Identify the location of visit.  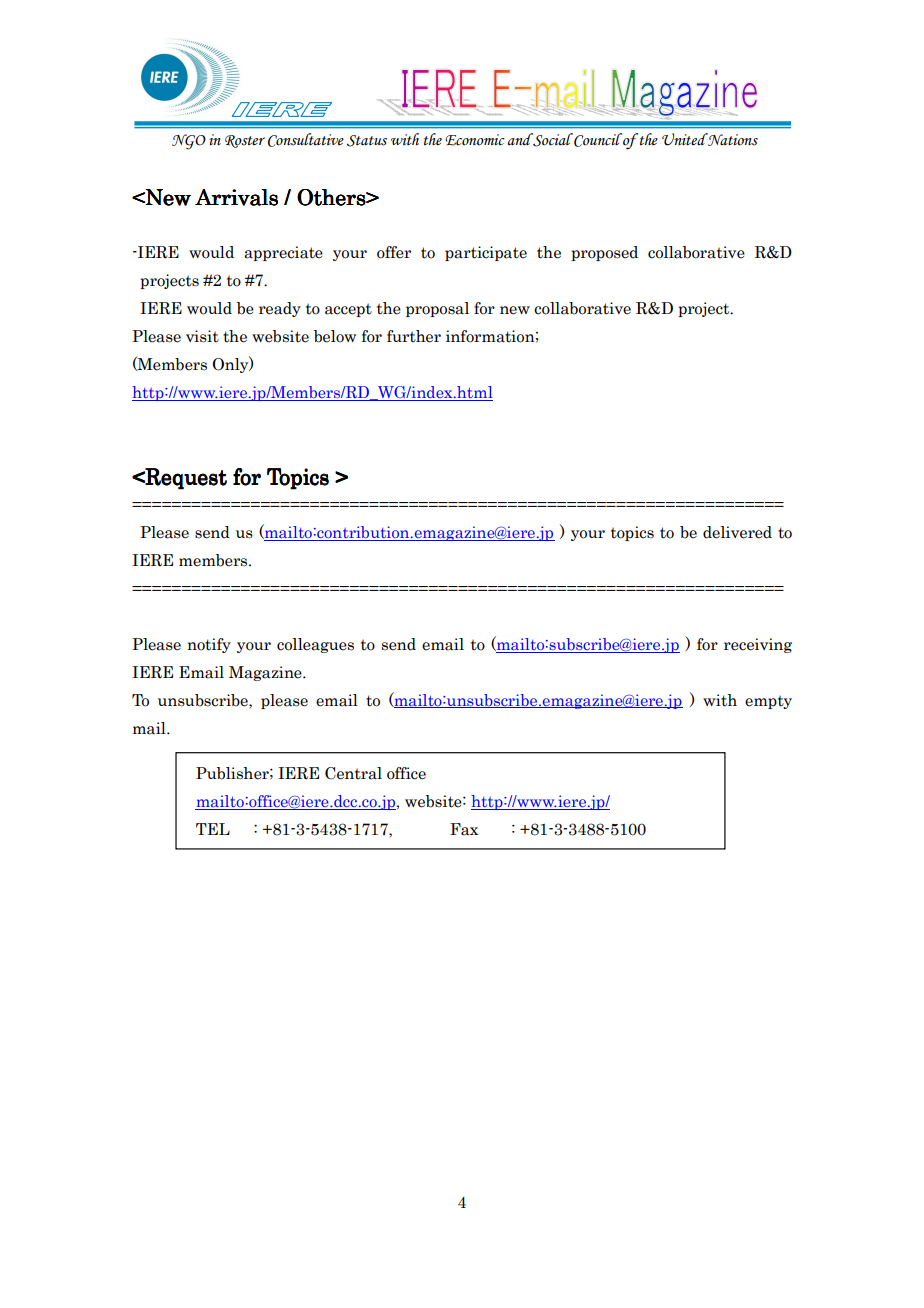
(202, 336).
